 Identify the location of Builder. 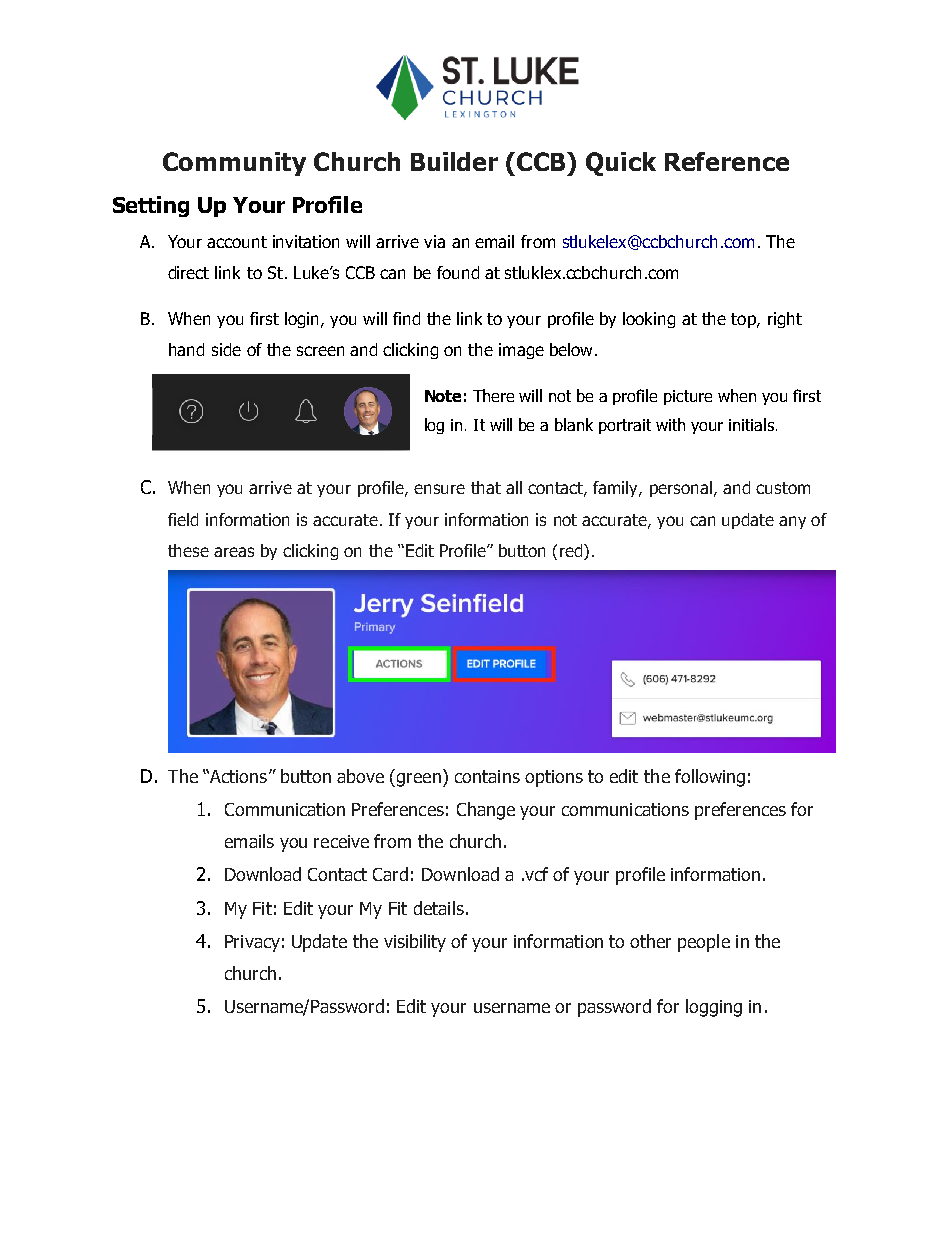
(454, 161).
